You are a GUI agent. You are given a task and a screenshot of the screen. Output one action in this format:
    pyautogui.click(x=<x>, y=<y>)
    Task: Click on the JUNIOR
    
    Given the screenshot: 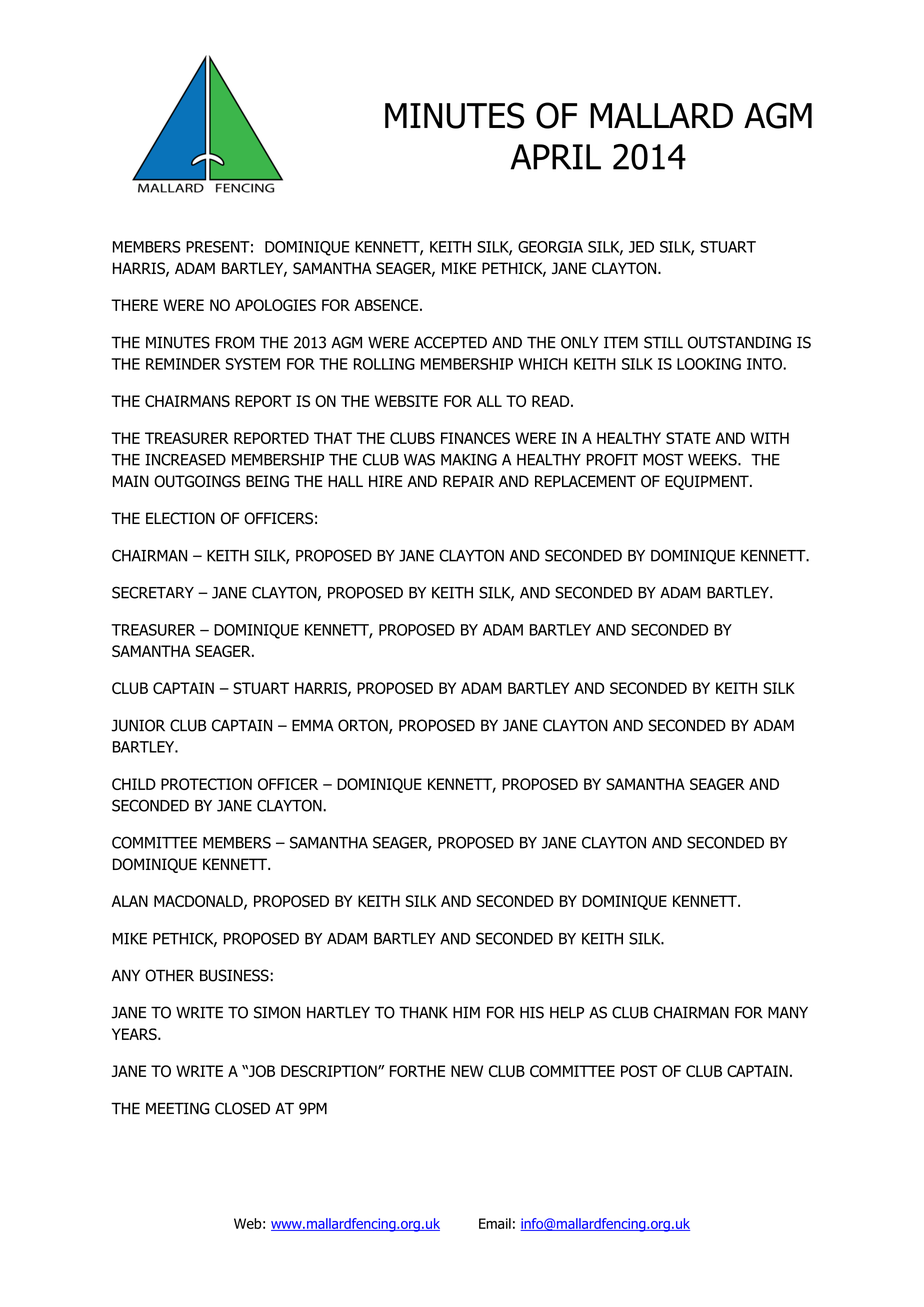 What is the action you would take?
    pyautogui.click(x=138, y=725)
